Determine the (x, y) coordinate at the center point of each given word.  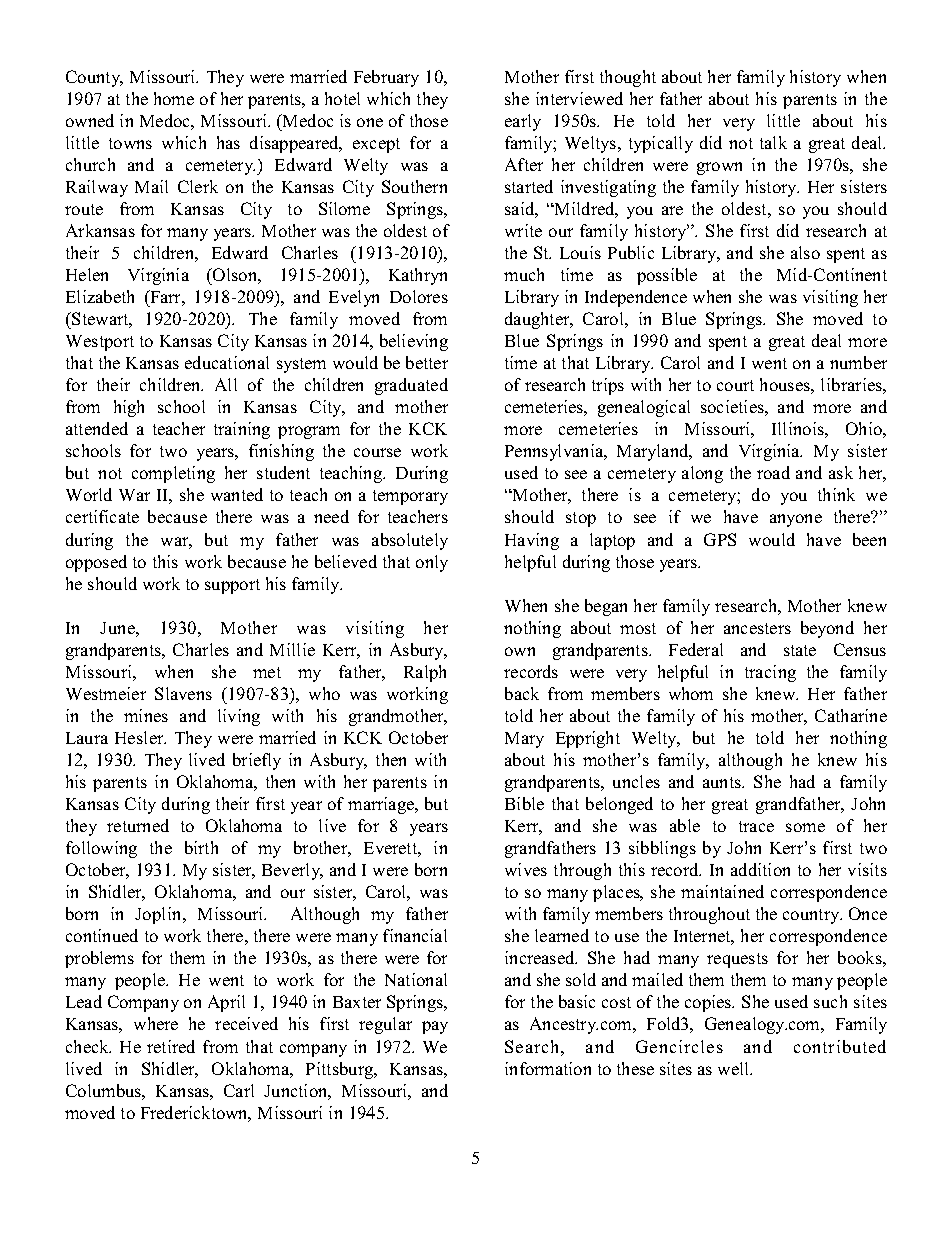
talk (773, 142)
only (432, 563)
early (523, 122)
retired (171, 1046)
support (232, 586)
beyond (827, 629)
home (174, 98)
